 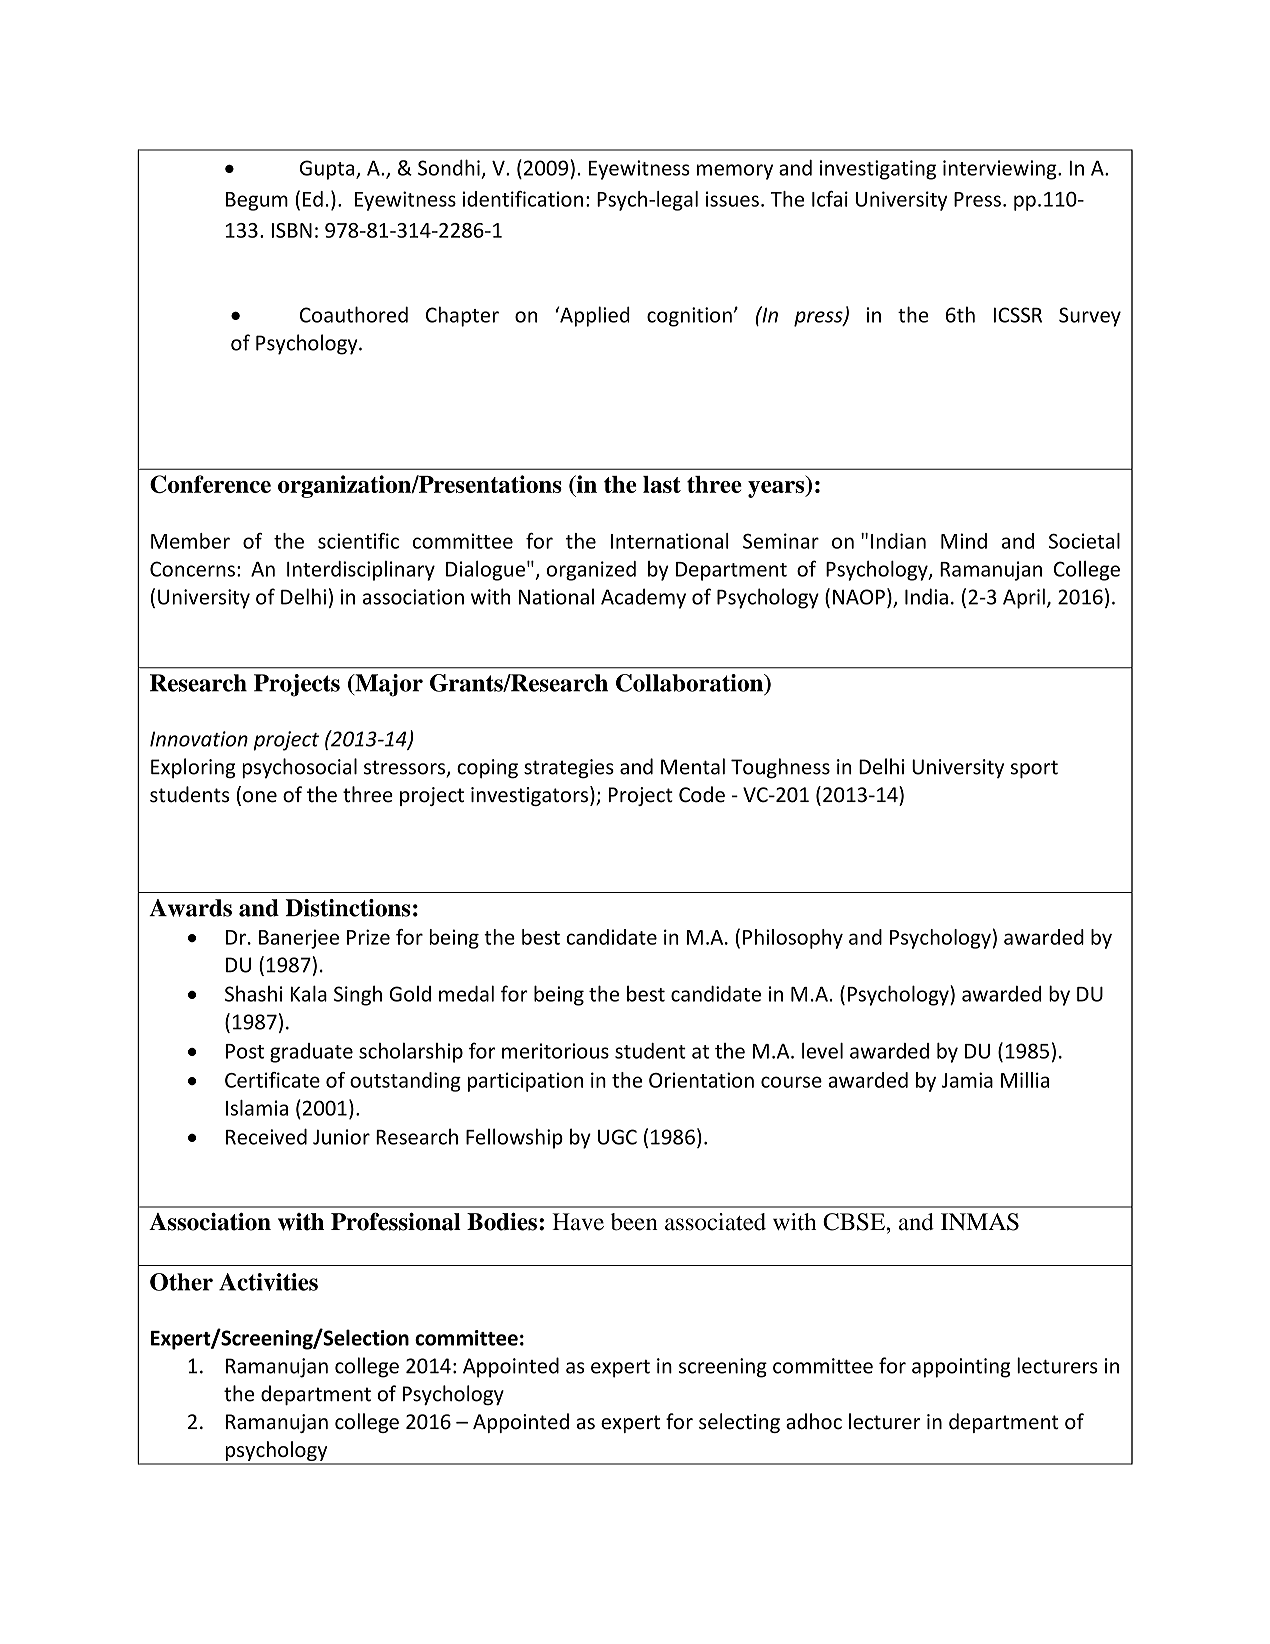 What do you see at coordinates (268, 1282) in the screenshot?
I see `Activities` at bounding box center [268, 1282].
